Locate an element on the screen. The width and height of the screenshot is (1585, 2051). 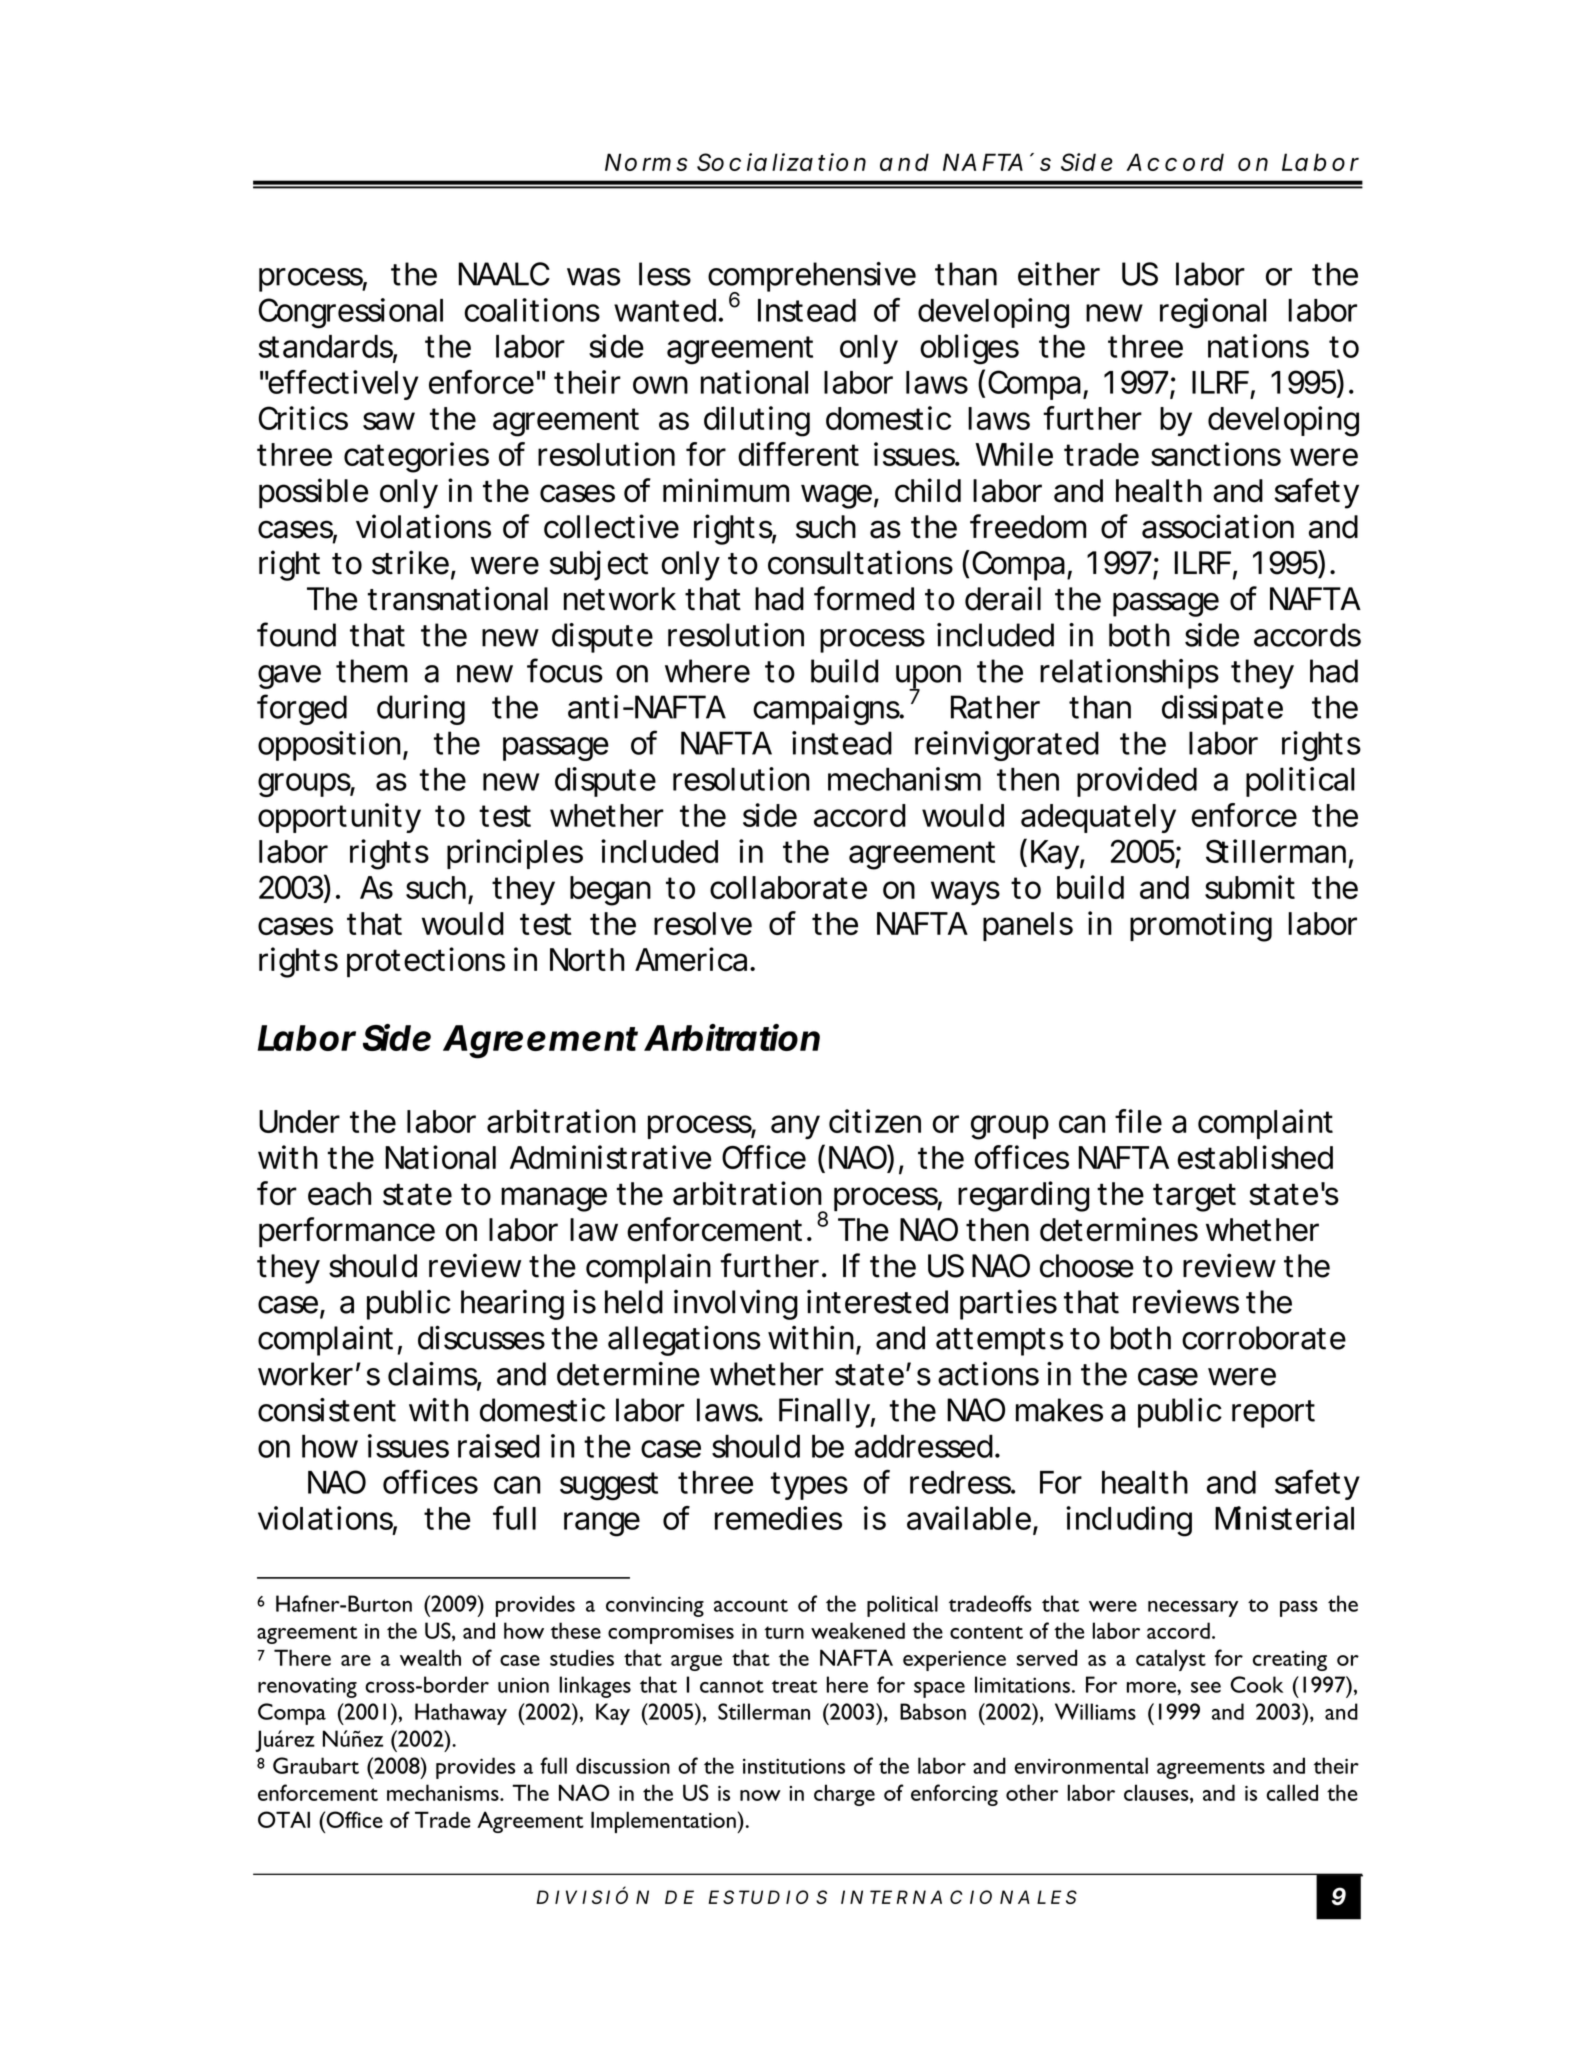
Hathaway is located at coordinates (461, 1714).
